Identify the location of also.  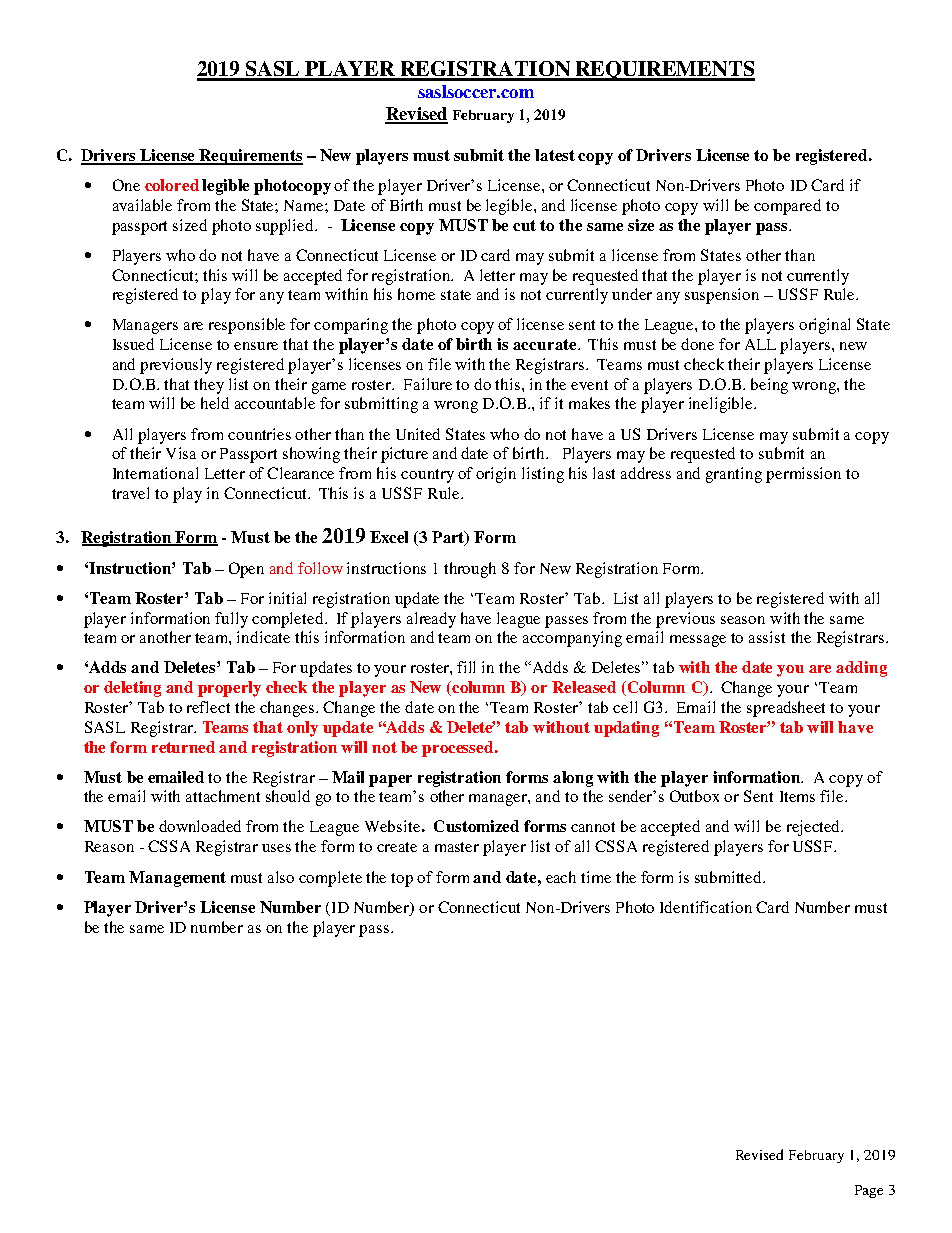
(281, 877).
